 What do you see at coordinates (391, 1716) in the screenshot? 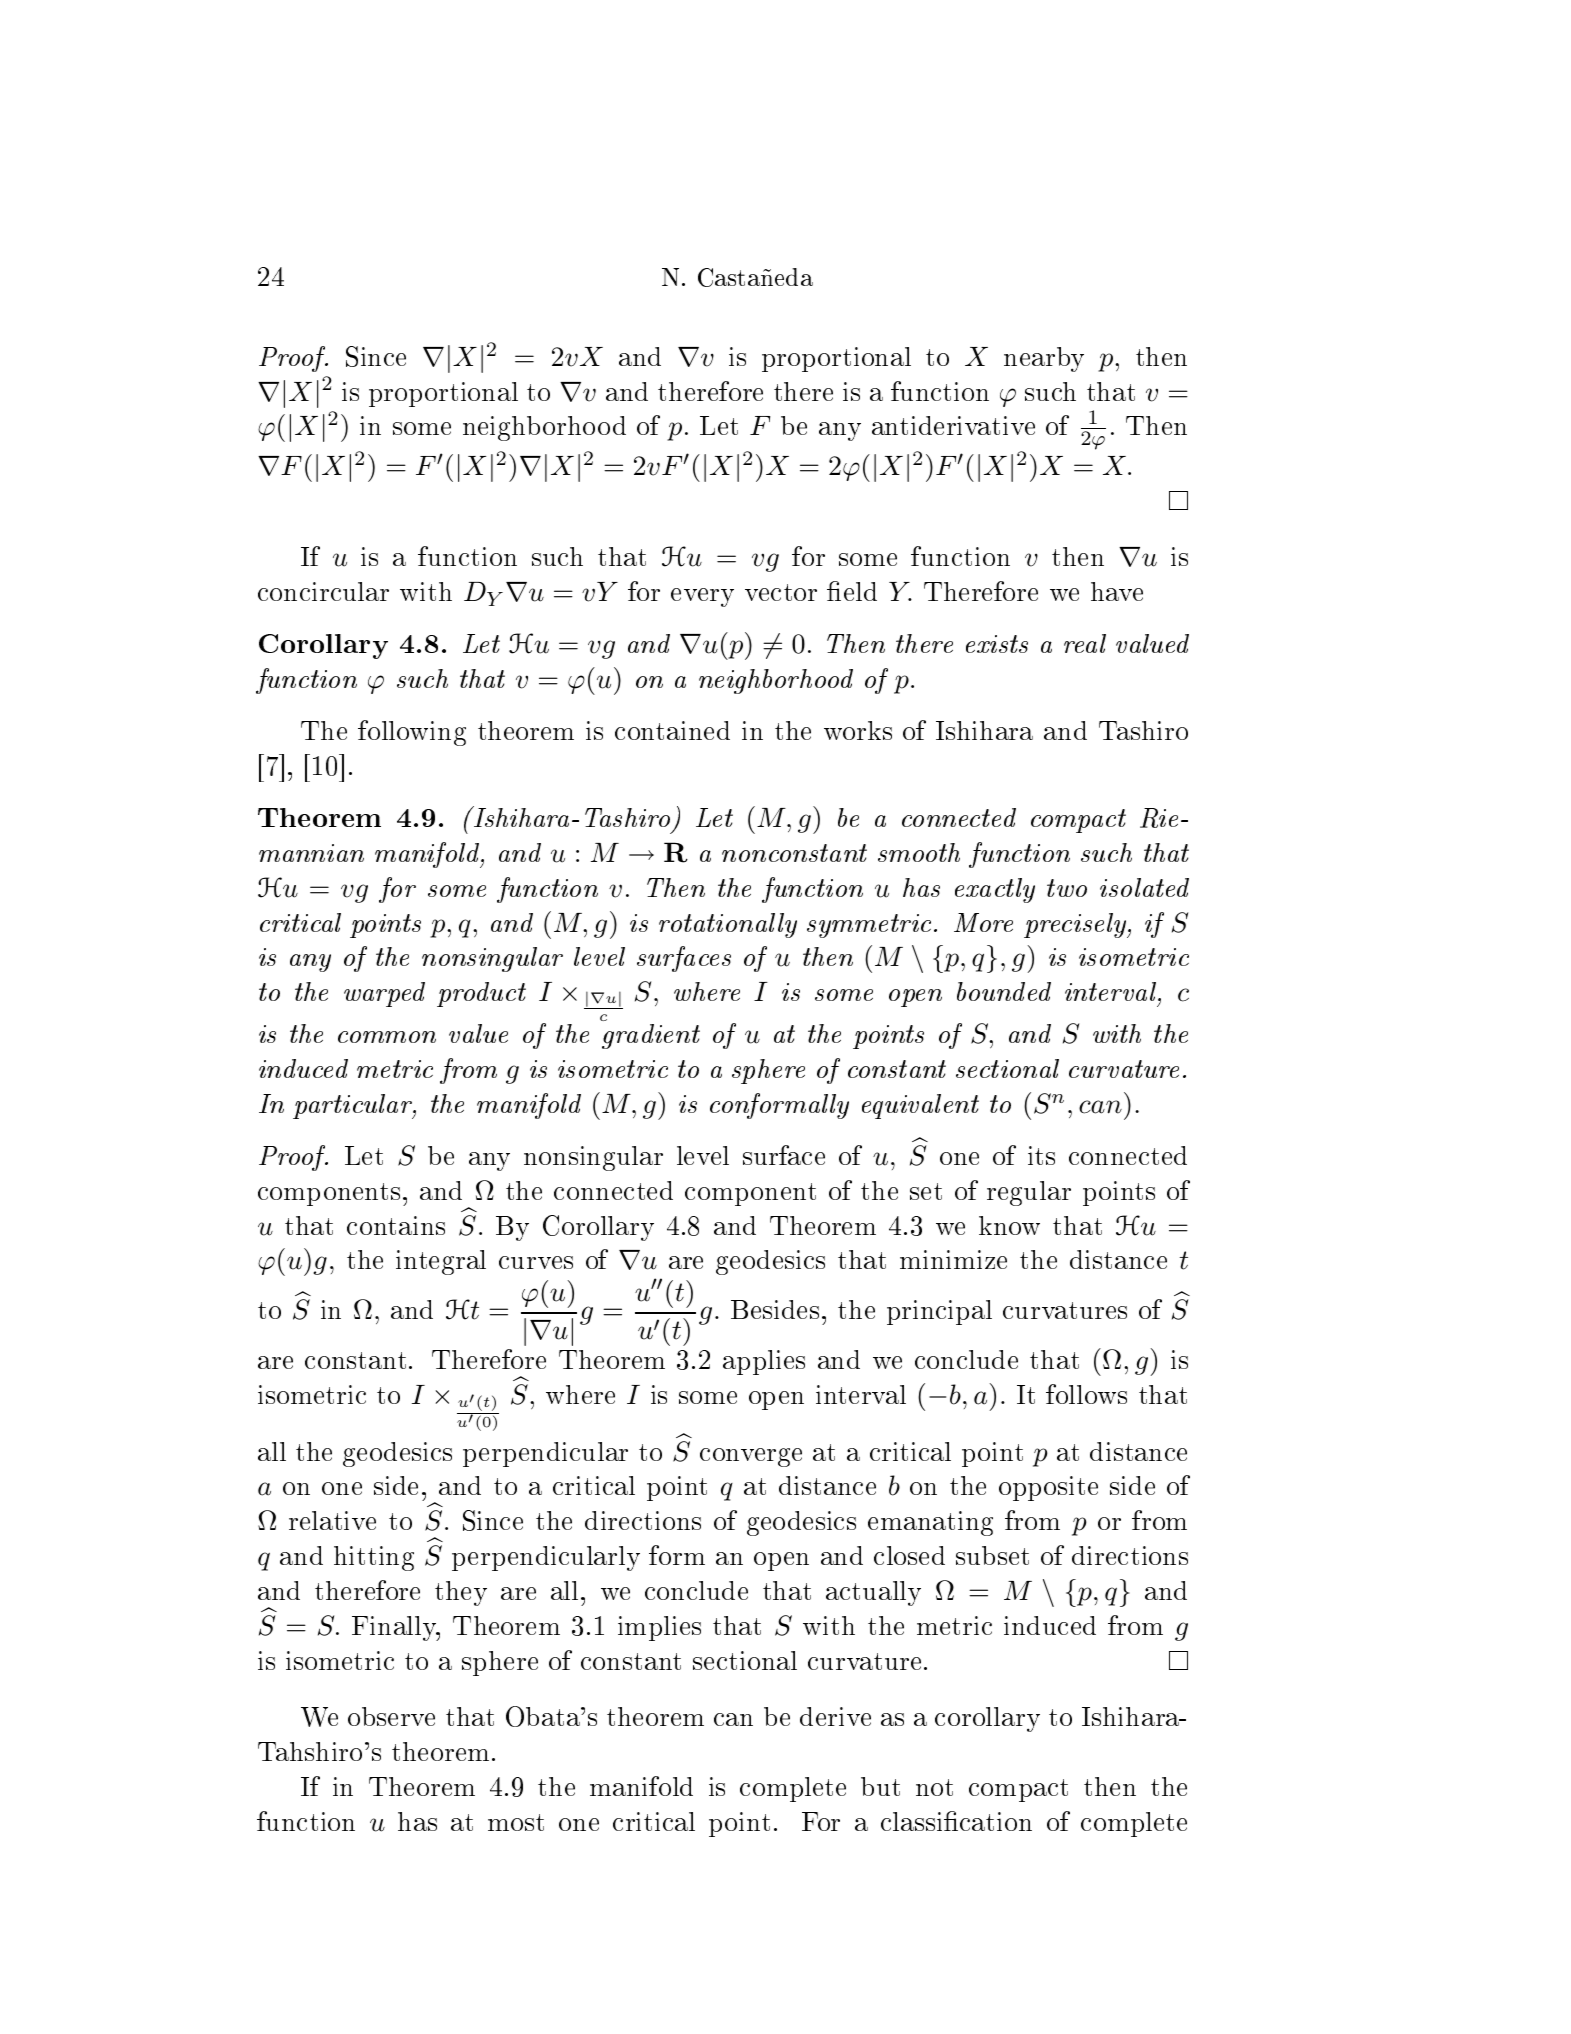
I see `observe` at bounding box center [391, 1716].
